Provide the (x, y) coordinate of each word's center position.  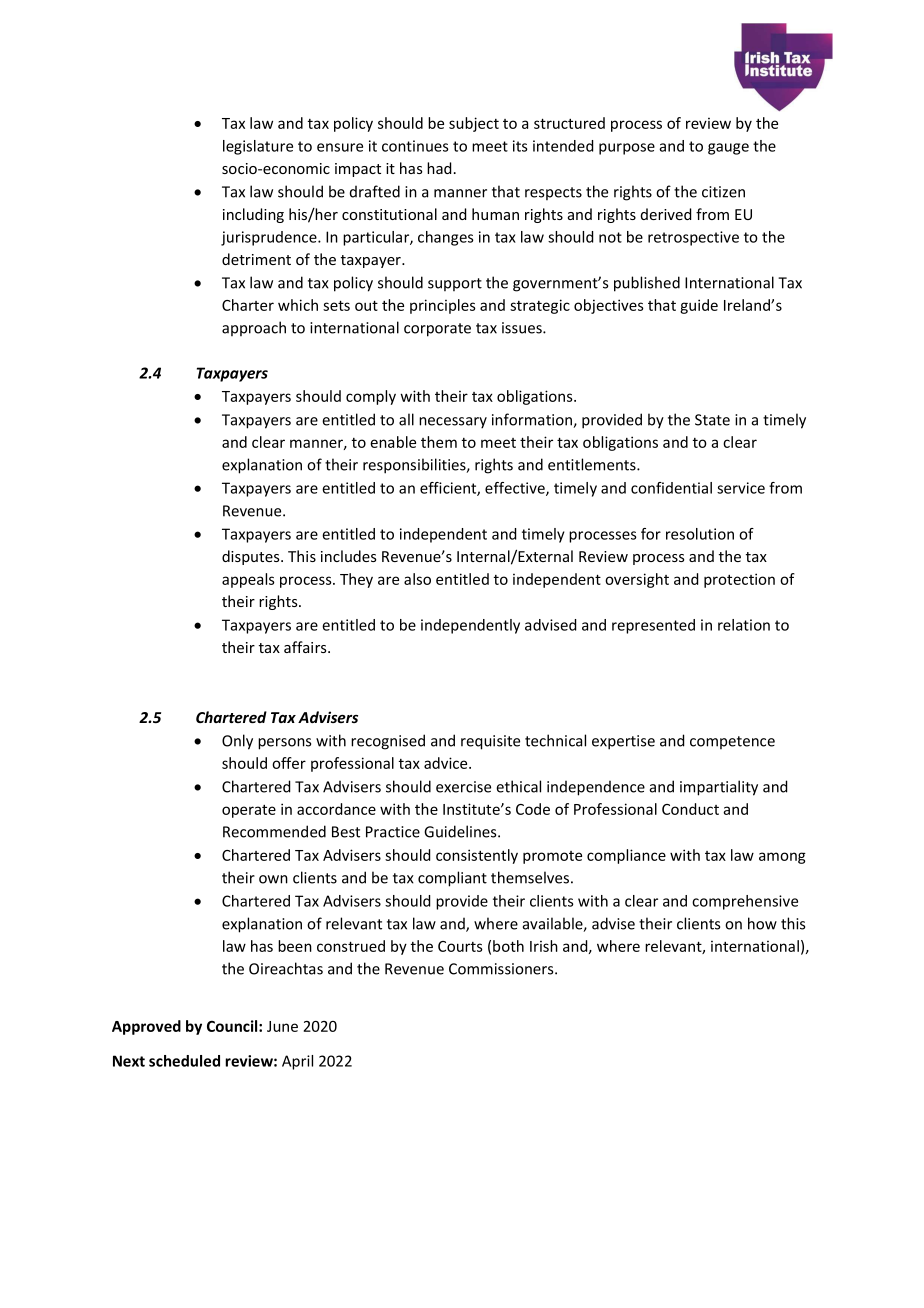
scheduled (184, 1061)
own (273, 879)
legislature (258, 147)
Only (237, 742)
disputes (252, 557)
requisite (490, 742)
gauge (728, 149)
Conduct (690, 809)
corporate (437, 330)
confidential (671, 488)
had (439, 168)
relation (744, 625)
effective (516, 489)
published (647, 284)
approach (254, 328)
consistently (477, 856)
